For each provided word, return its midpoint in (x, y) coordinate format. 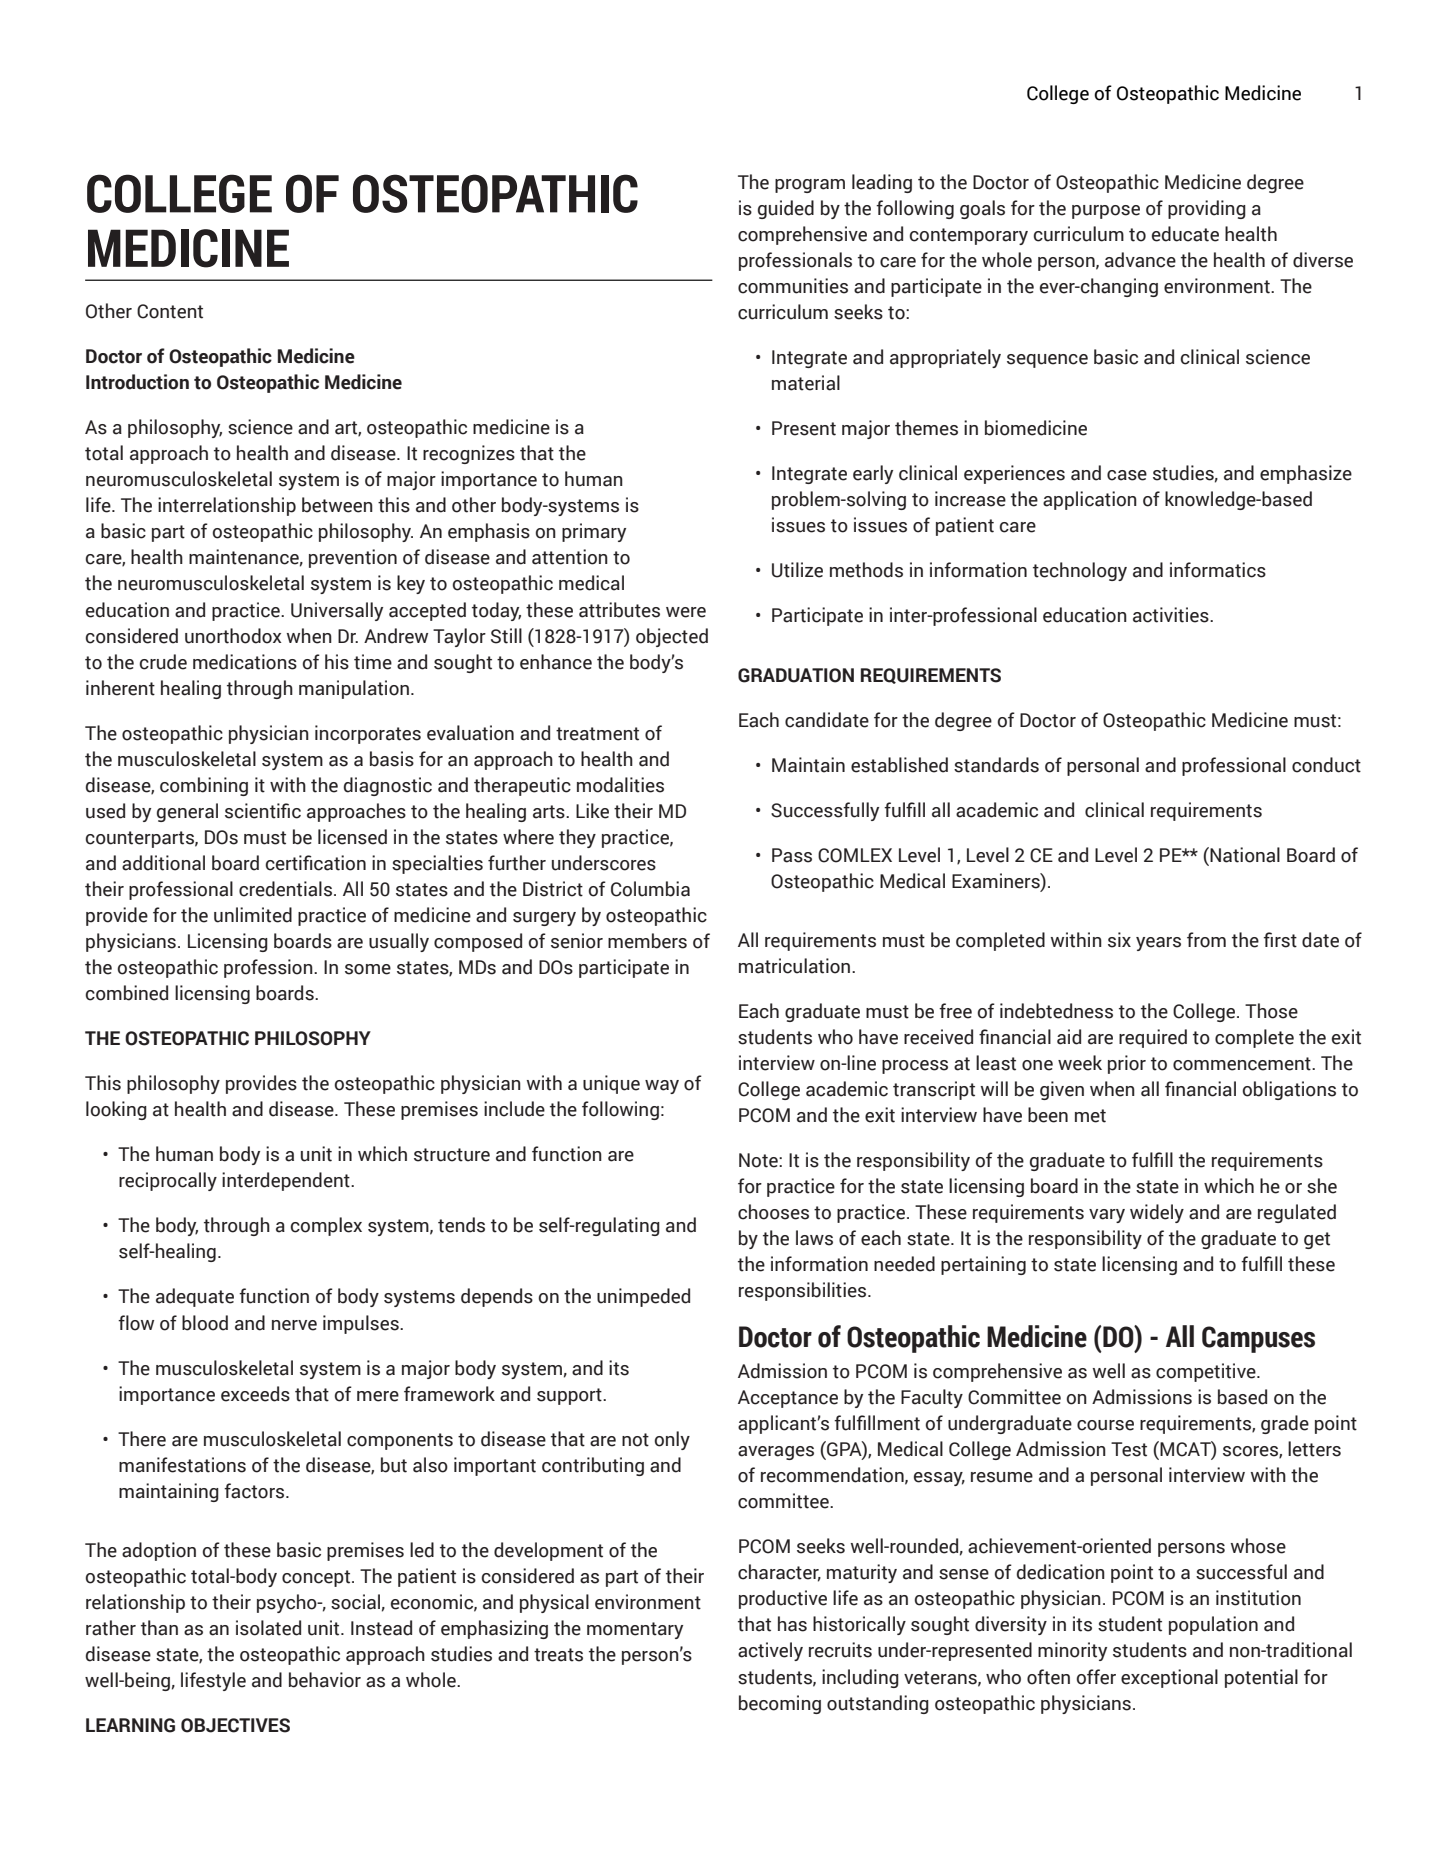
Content (170, 311)
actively (770, 1651)
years (1158, 944)
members (647, 941)
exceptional (1169, 1678)
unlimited (253, 915)
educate (1185, 234)
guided (786, 209)
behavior (325, 1680)
